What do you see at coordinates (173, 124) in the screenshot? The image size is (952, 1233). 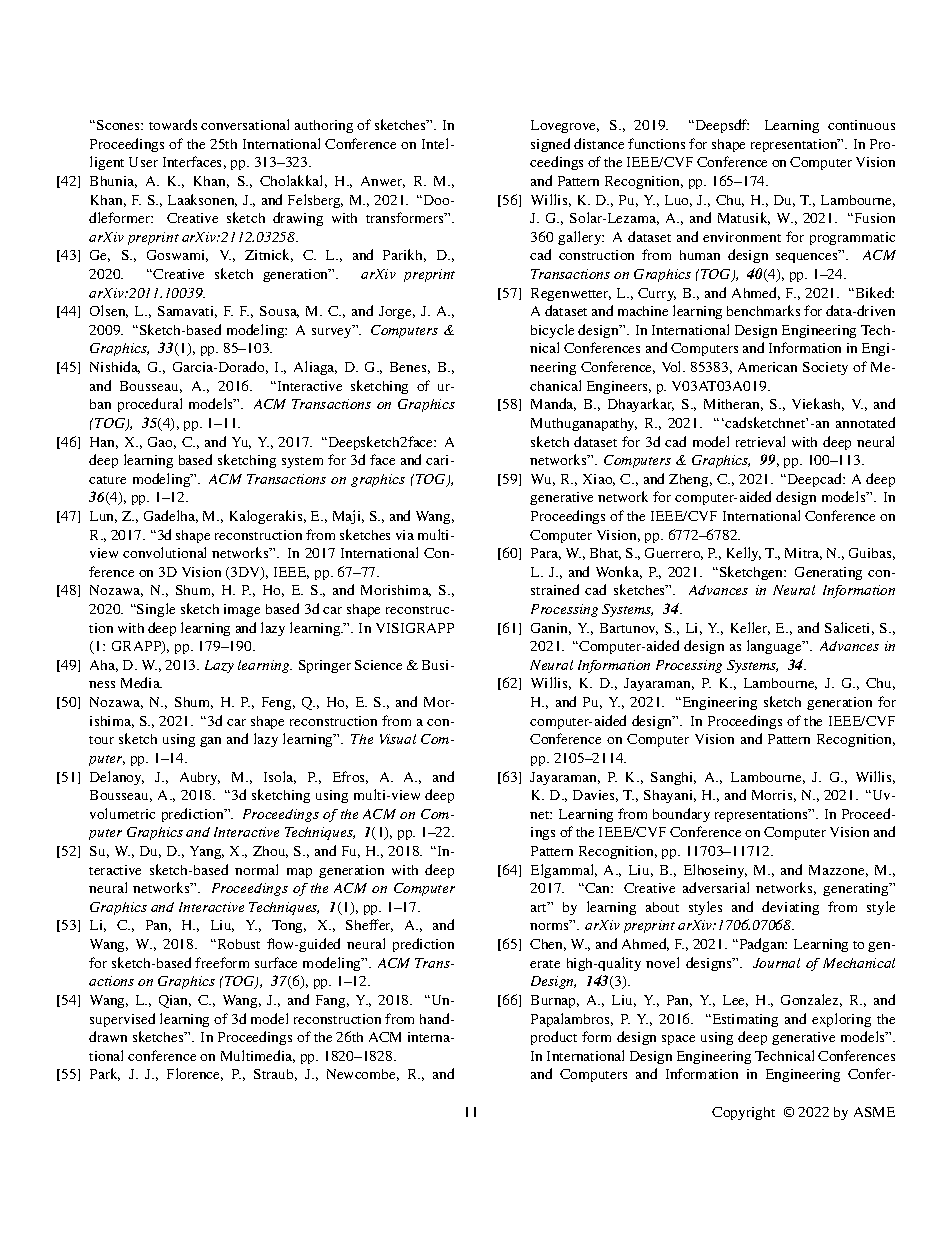 I see `towards` at bounding box center [173, 124].
